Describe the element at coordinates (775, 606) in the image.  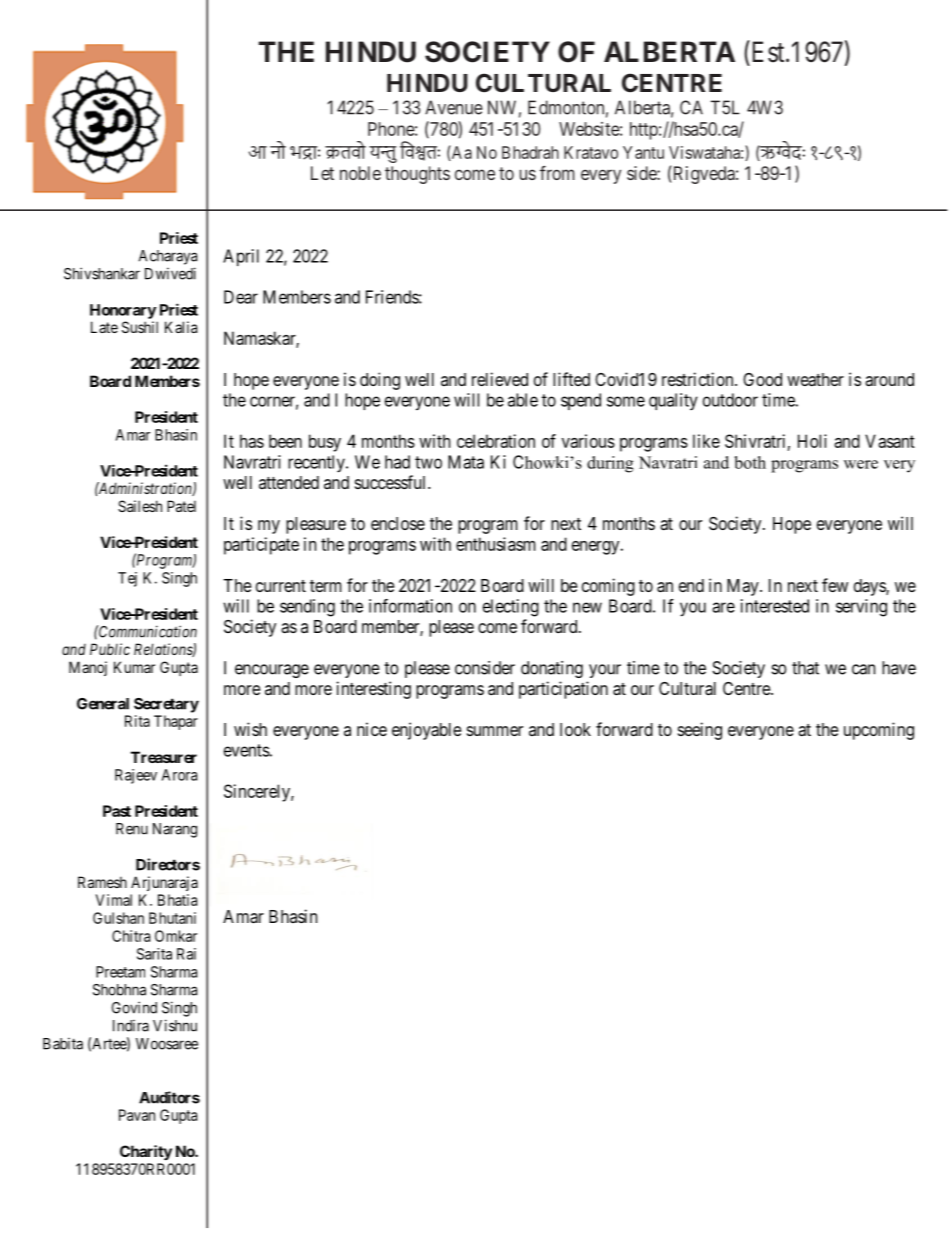
I see `interested` at that location.
